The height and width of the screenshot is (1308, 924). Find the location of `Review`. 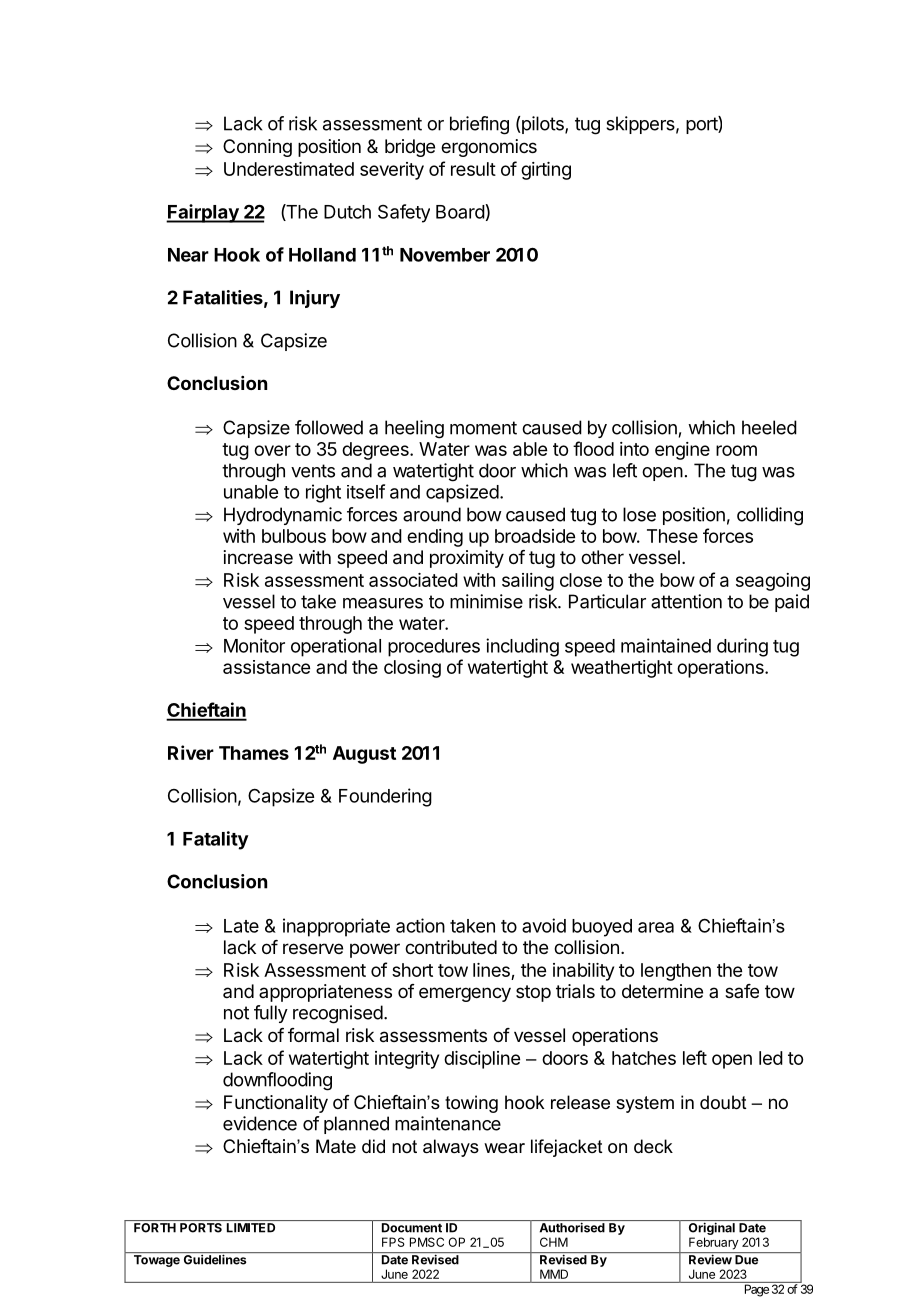

Review is located at coordinates (710, 1259).
